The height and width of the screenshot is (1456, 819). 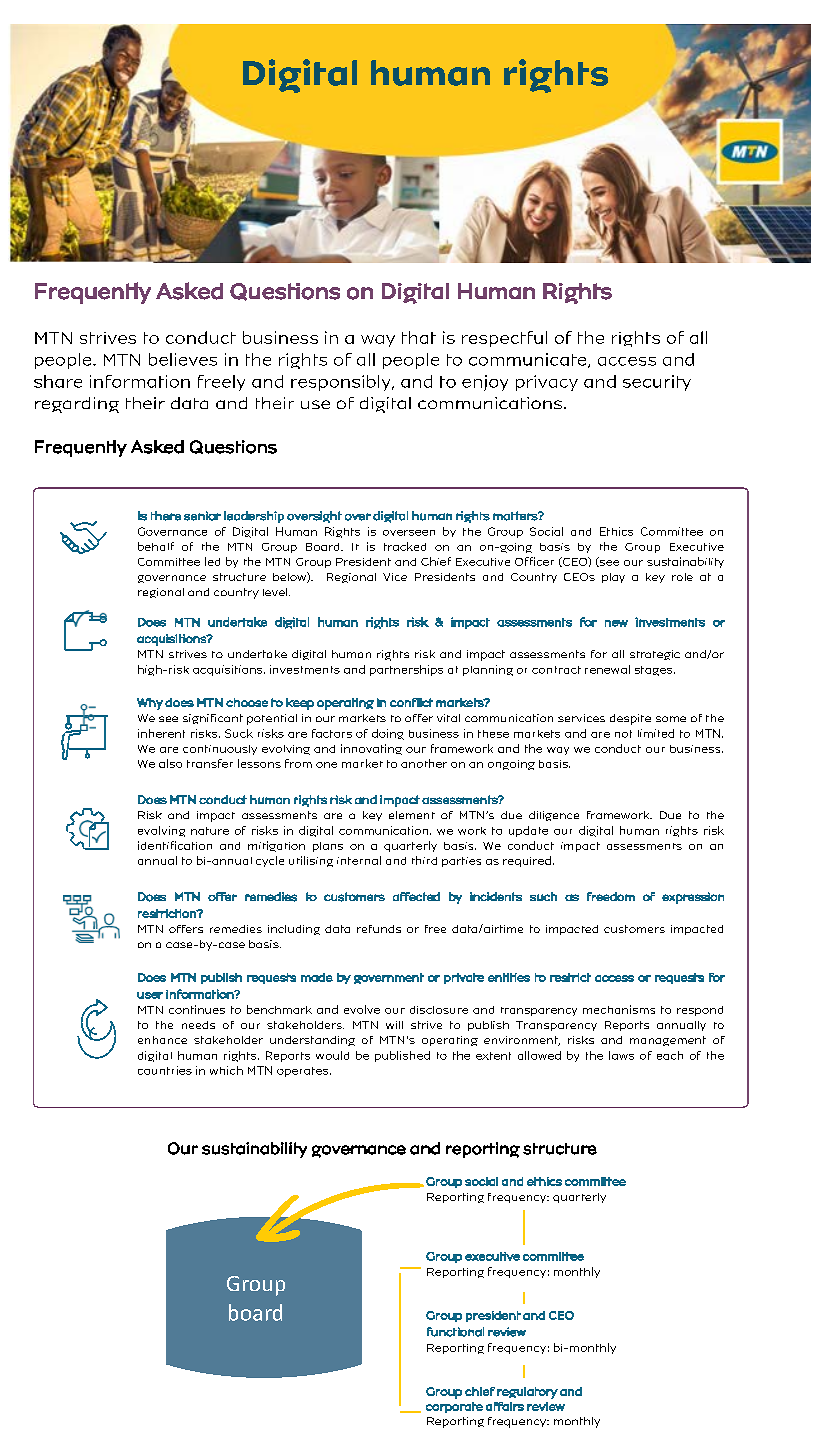 What do you see at coordinates (454, 1407) in the screenshot?
I see `corporate` at bounding box center [454, 1407].
